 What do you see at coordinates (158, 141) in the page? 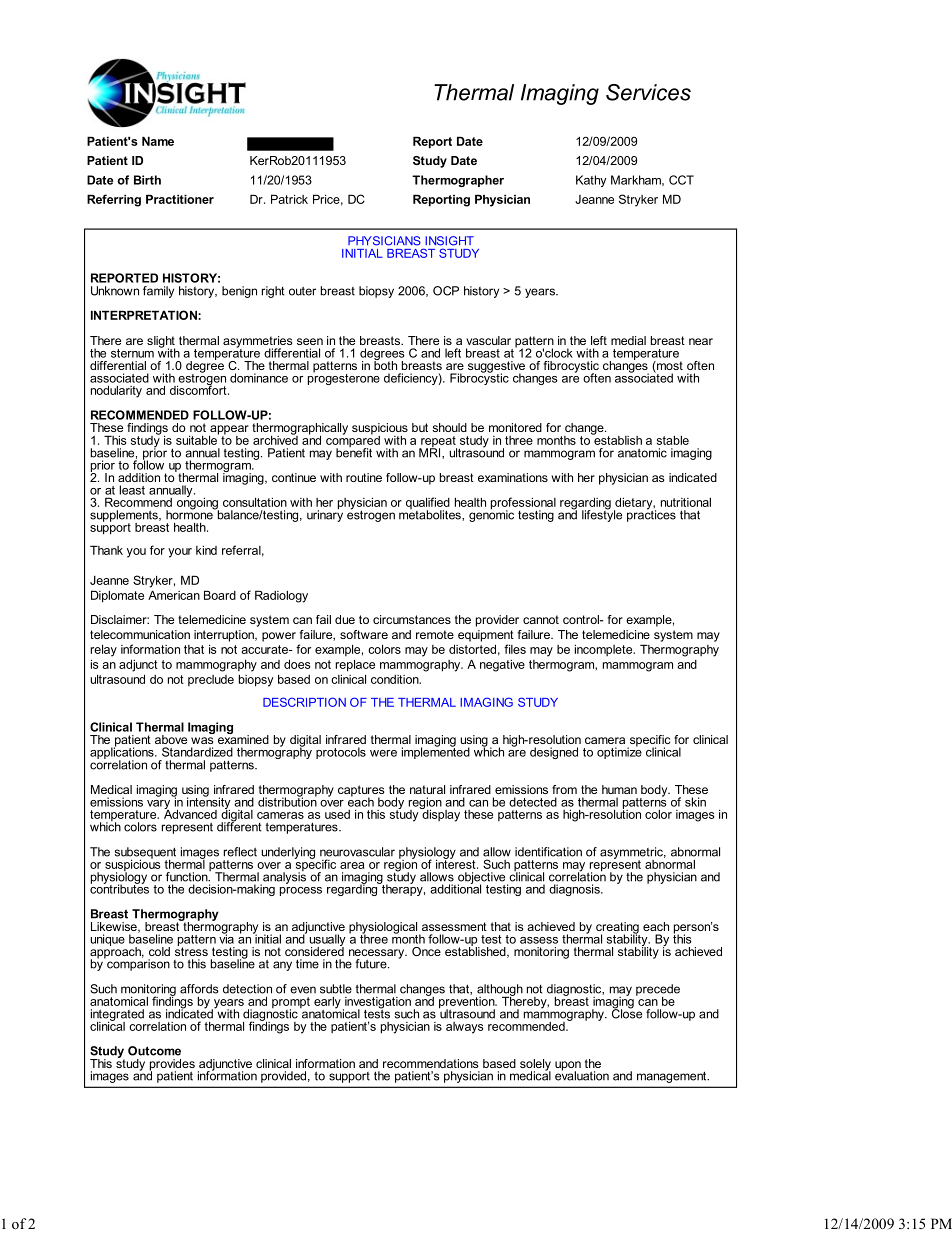
I see `Name` at bounding box center [158, 141].
